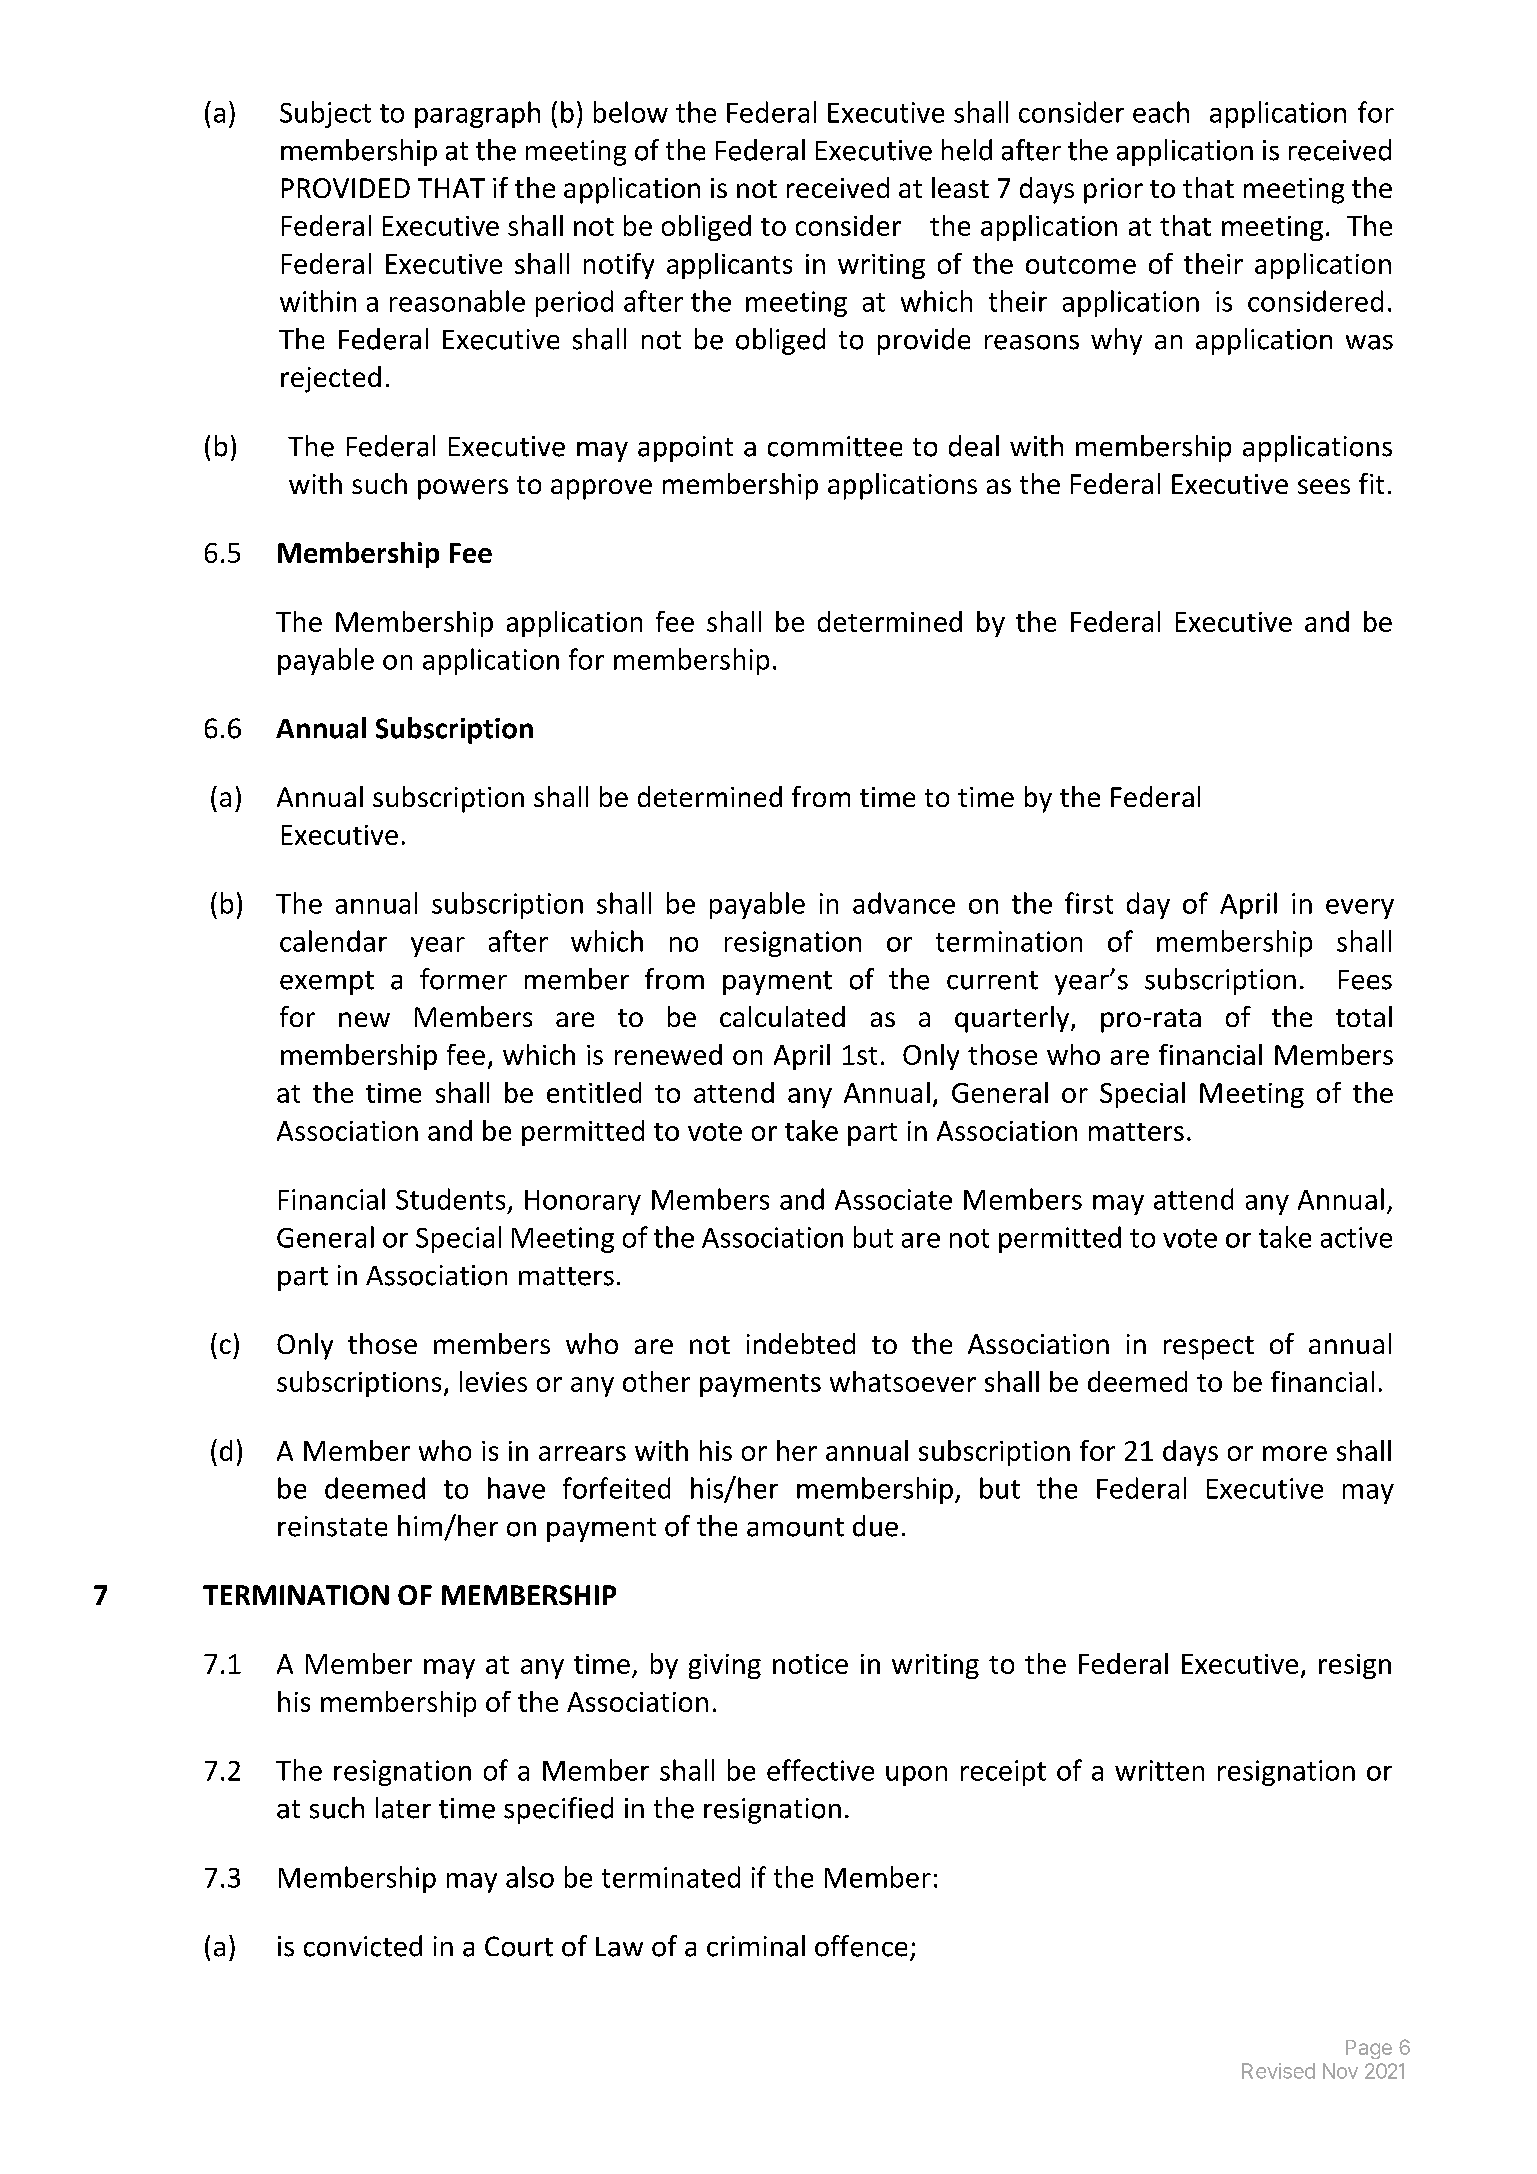 The width and height of the screenshot is (1537, 2174). What do you see at coordinates (1209, 1348) in the screenshot?
I see `respect` at bounding box center [1209, 1348].
